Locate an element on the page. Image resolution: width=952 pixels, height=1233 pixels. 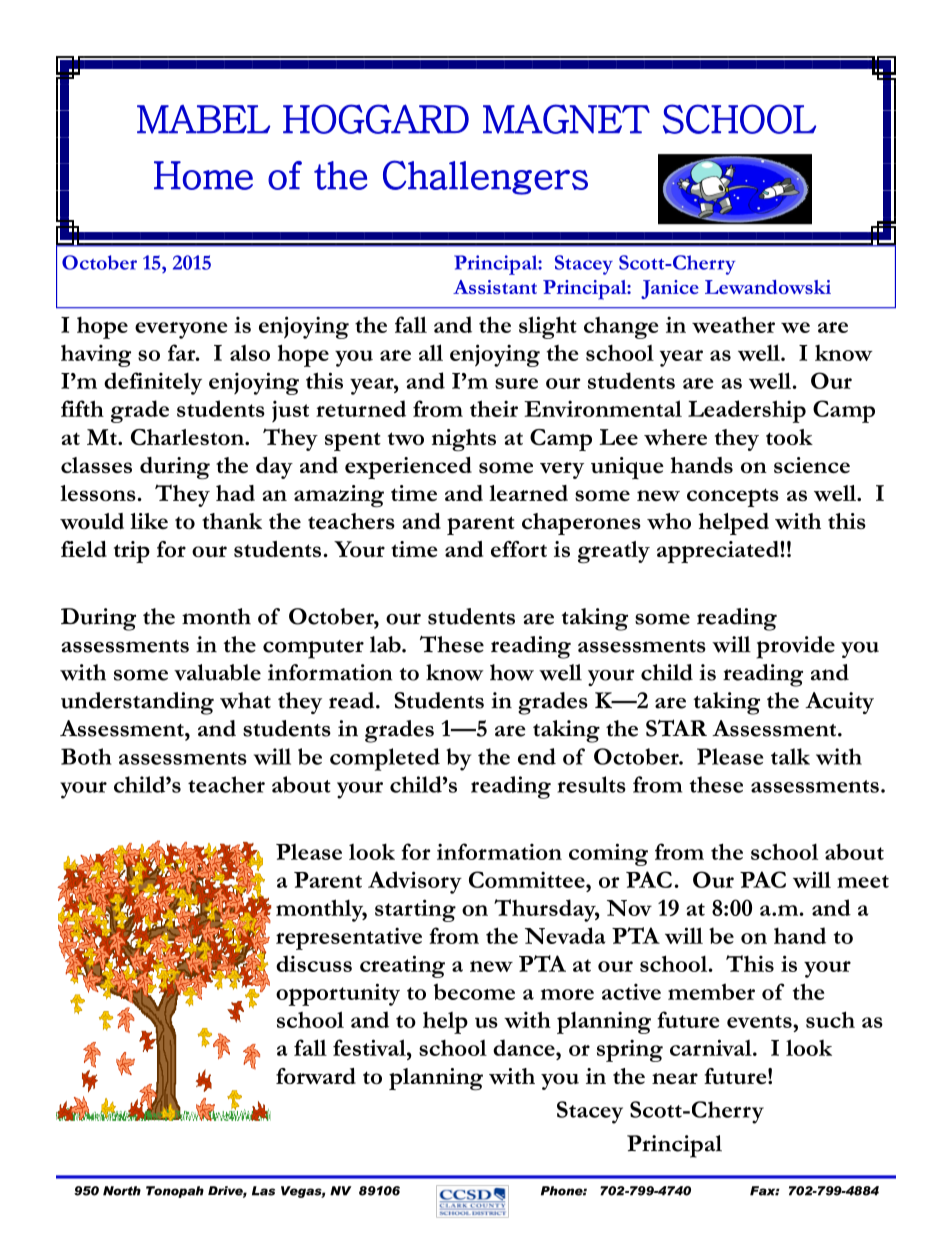
Lewandowski is located at coordinates (768, 287).
